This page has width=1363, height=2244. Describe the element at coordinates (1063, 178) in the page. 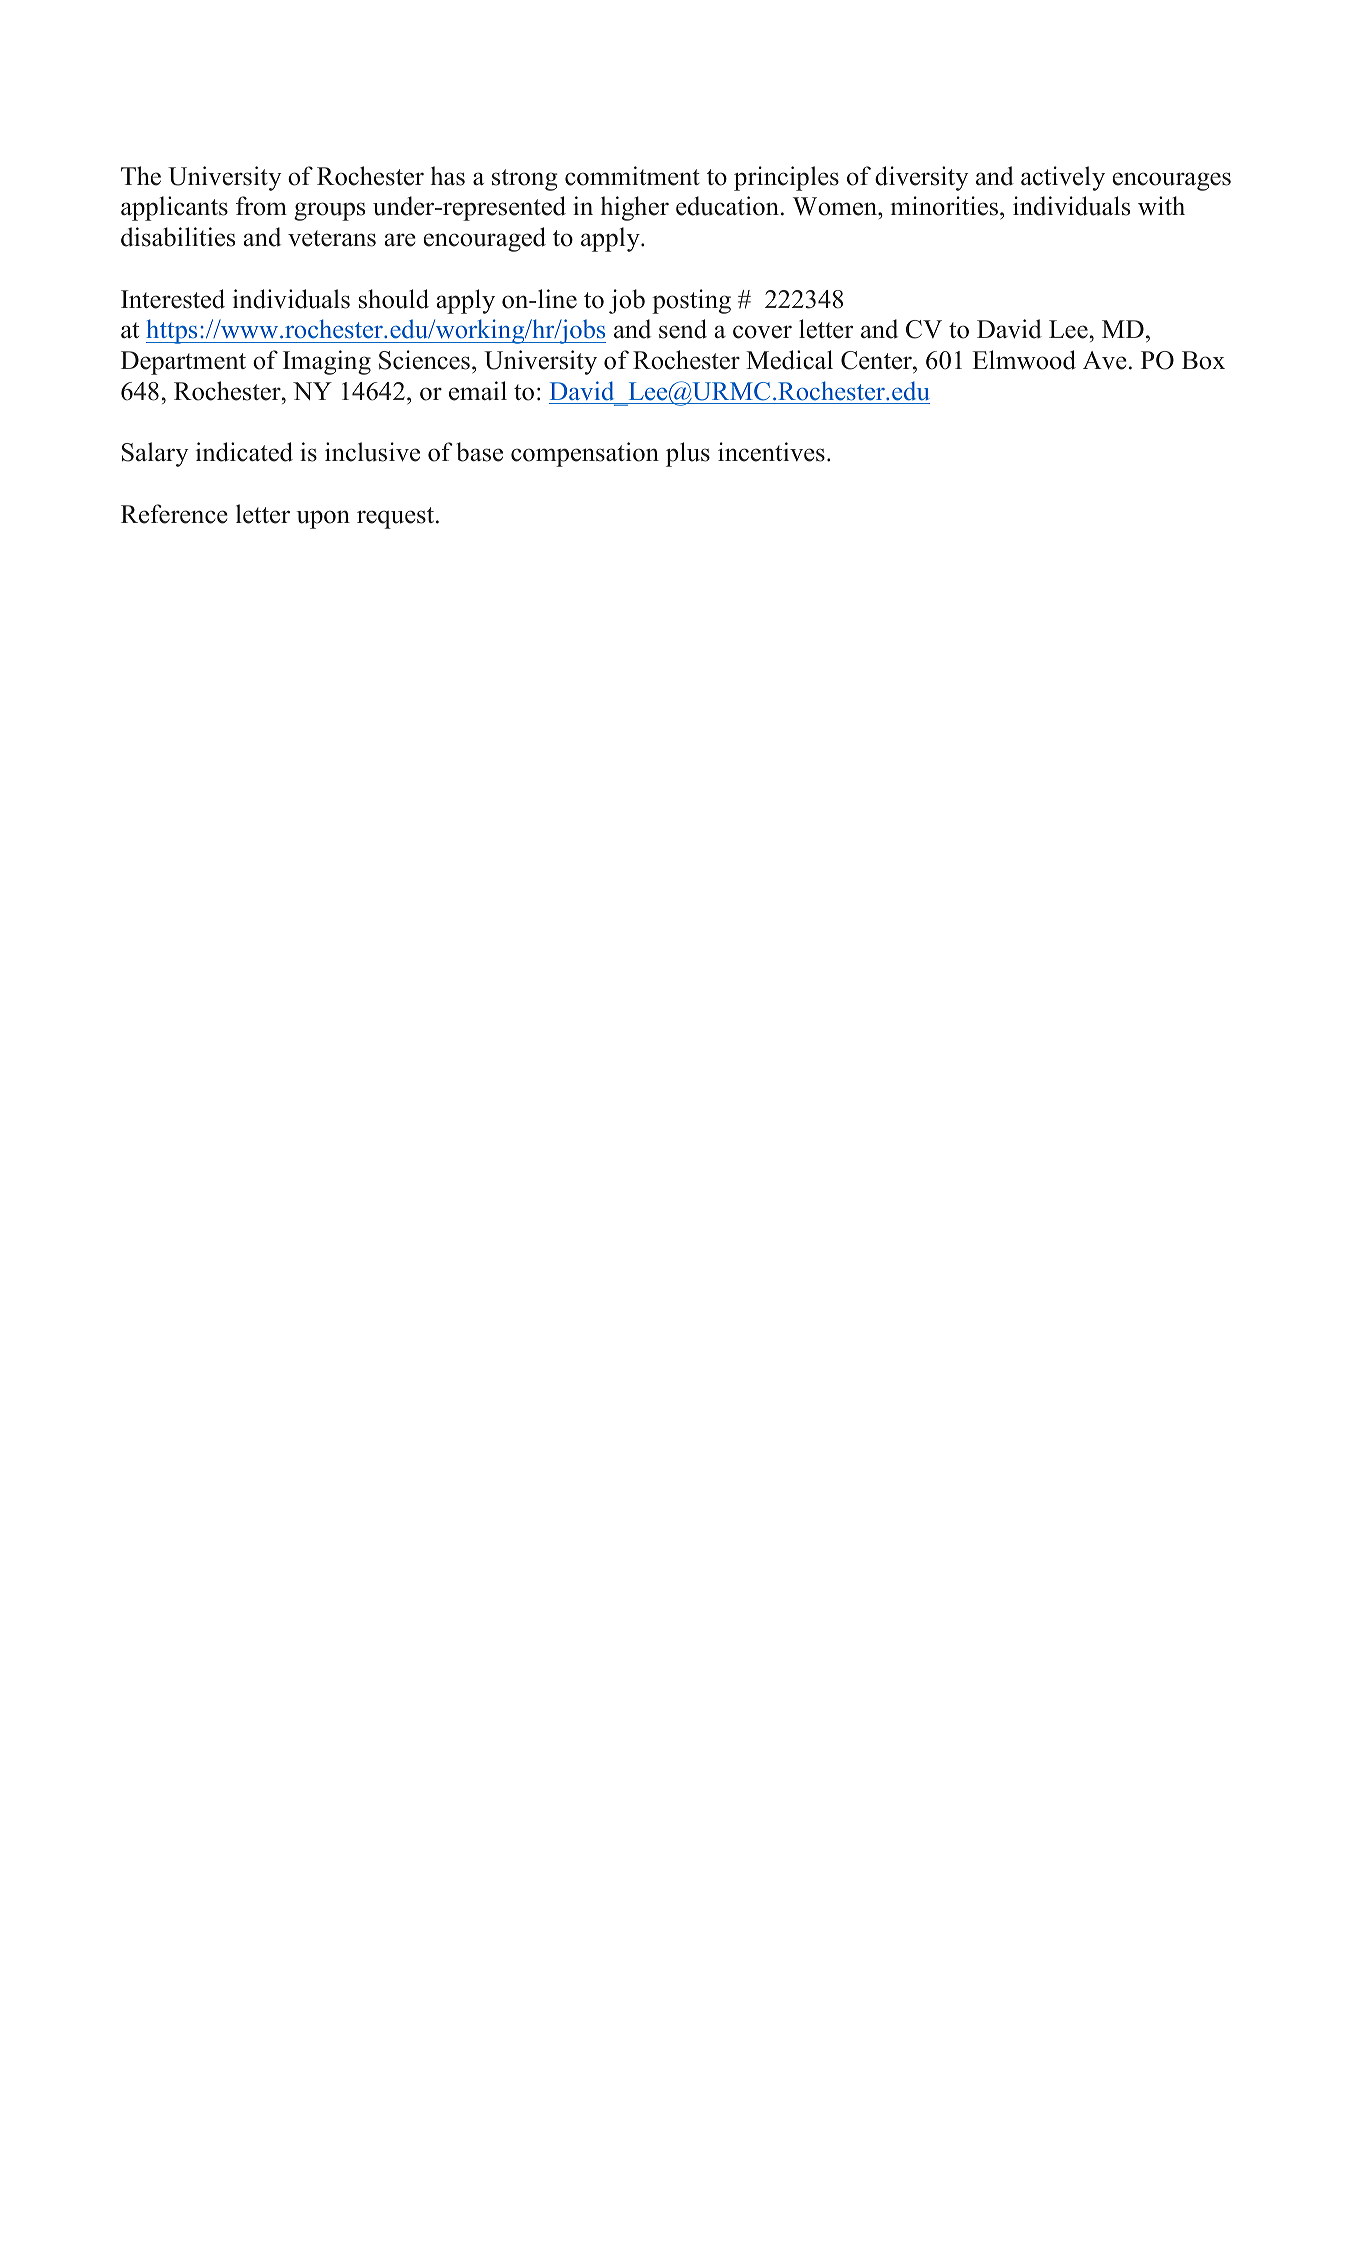

I see `actively` at that location.
